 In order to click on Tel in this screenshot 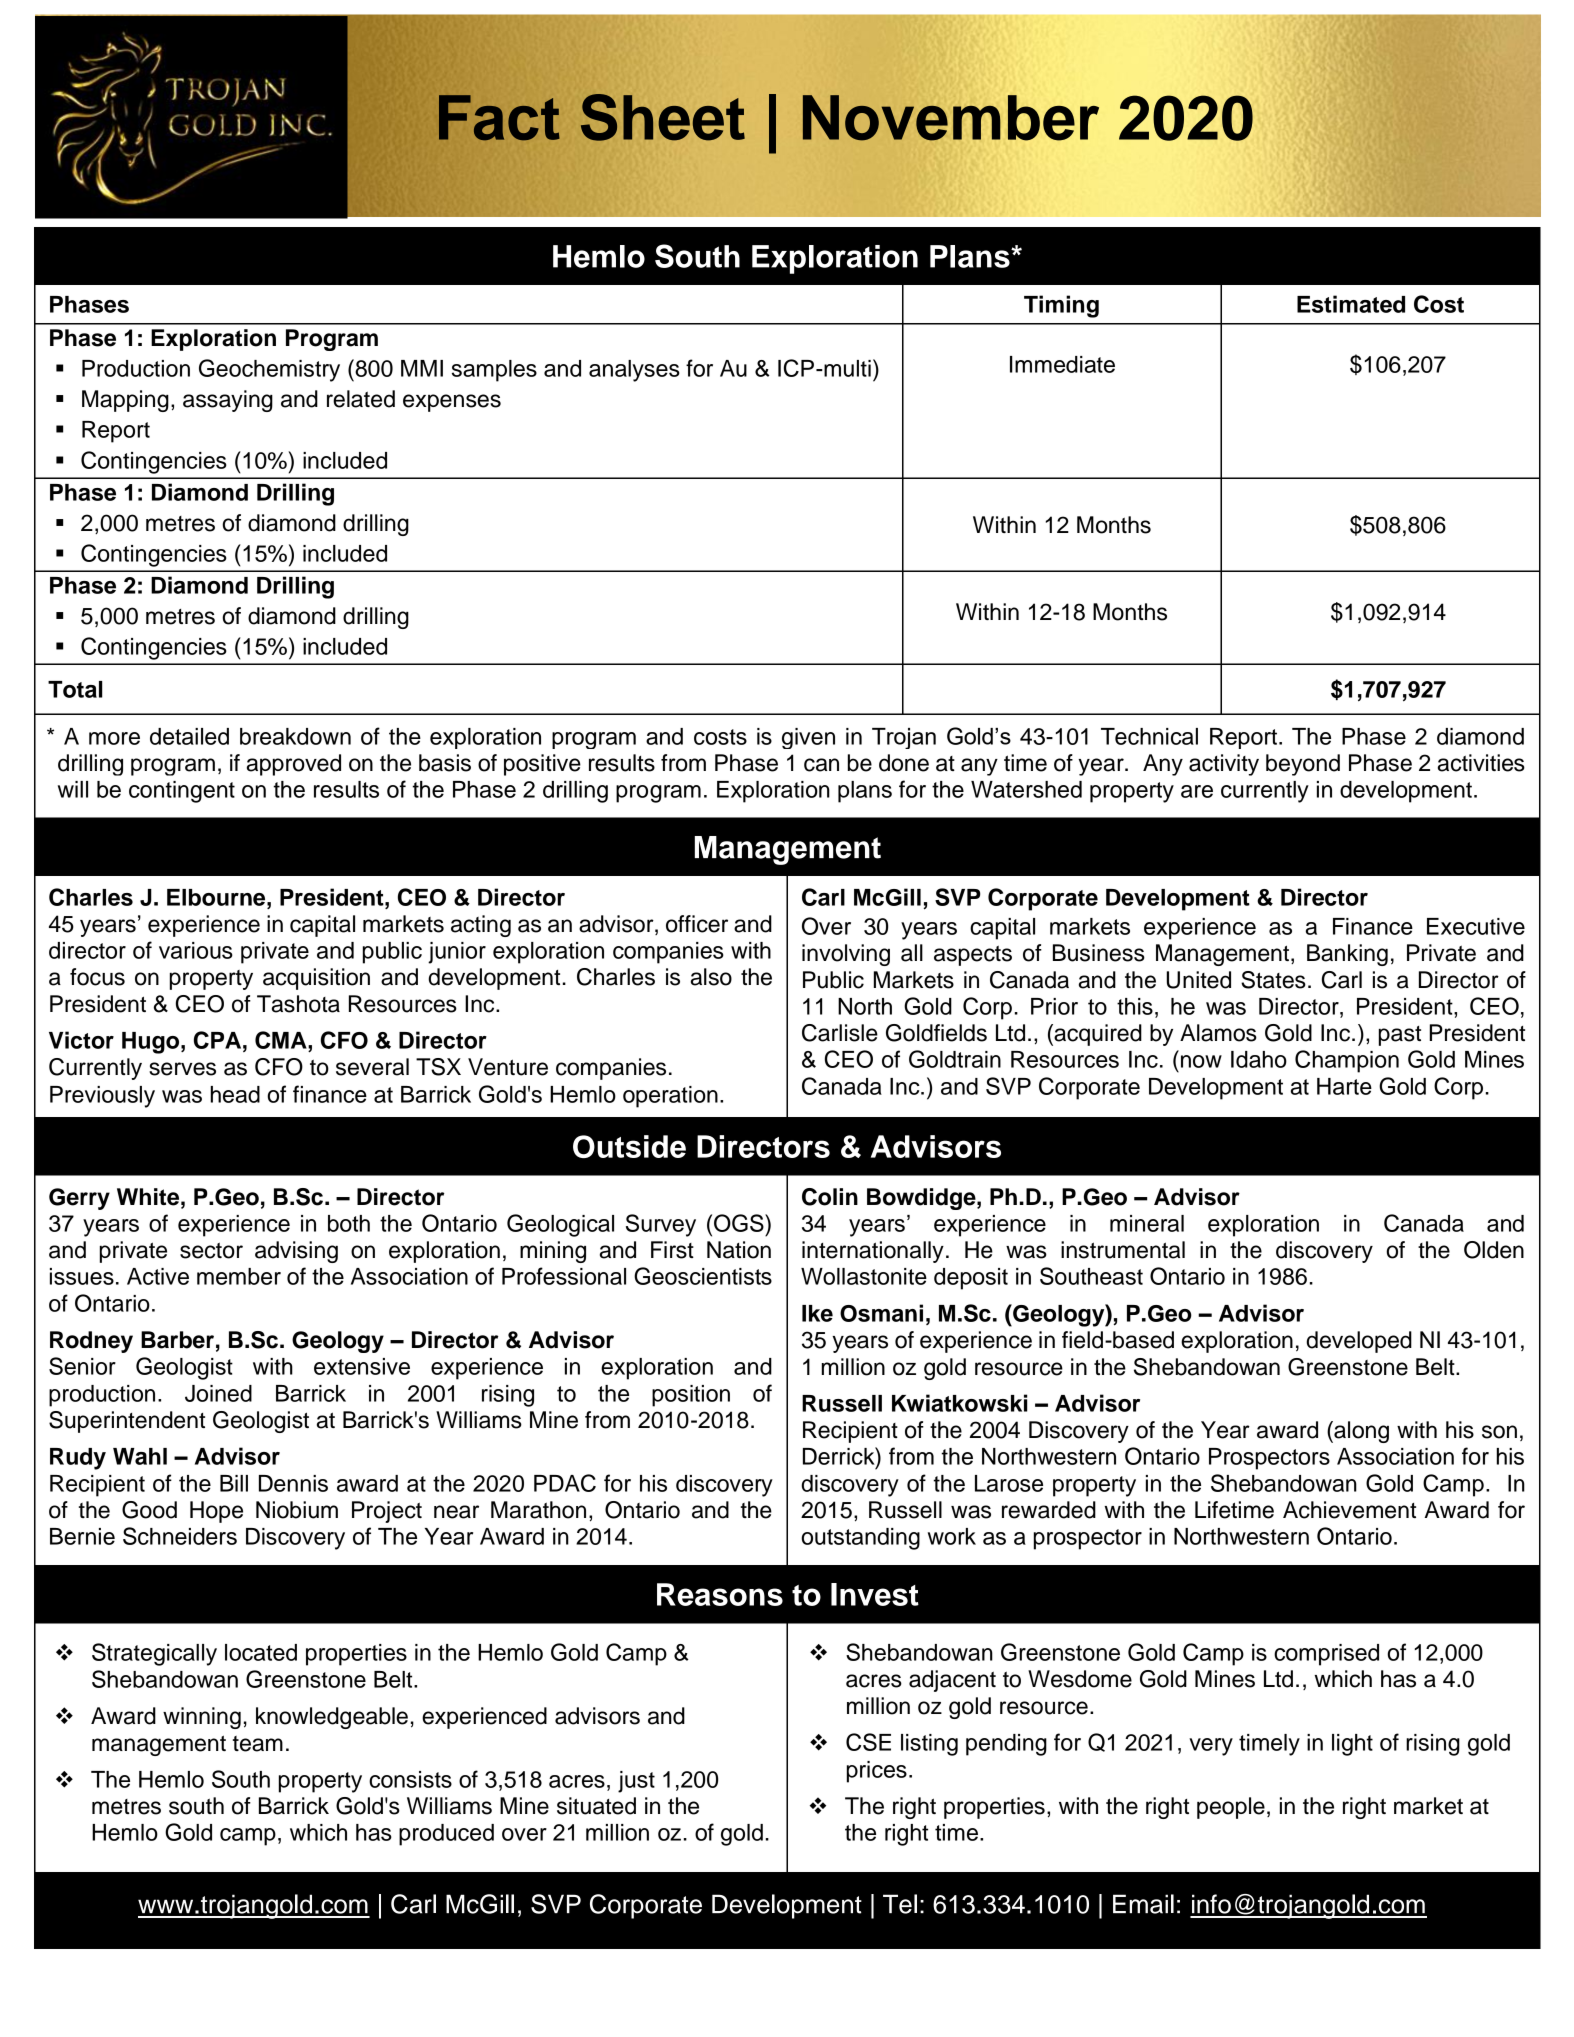, I will do `click(900, 1904)`.
